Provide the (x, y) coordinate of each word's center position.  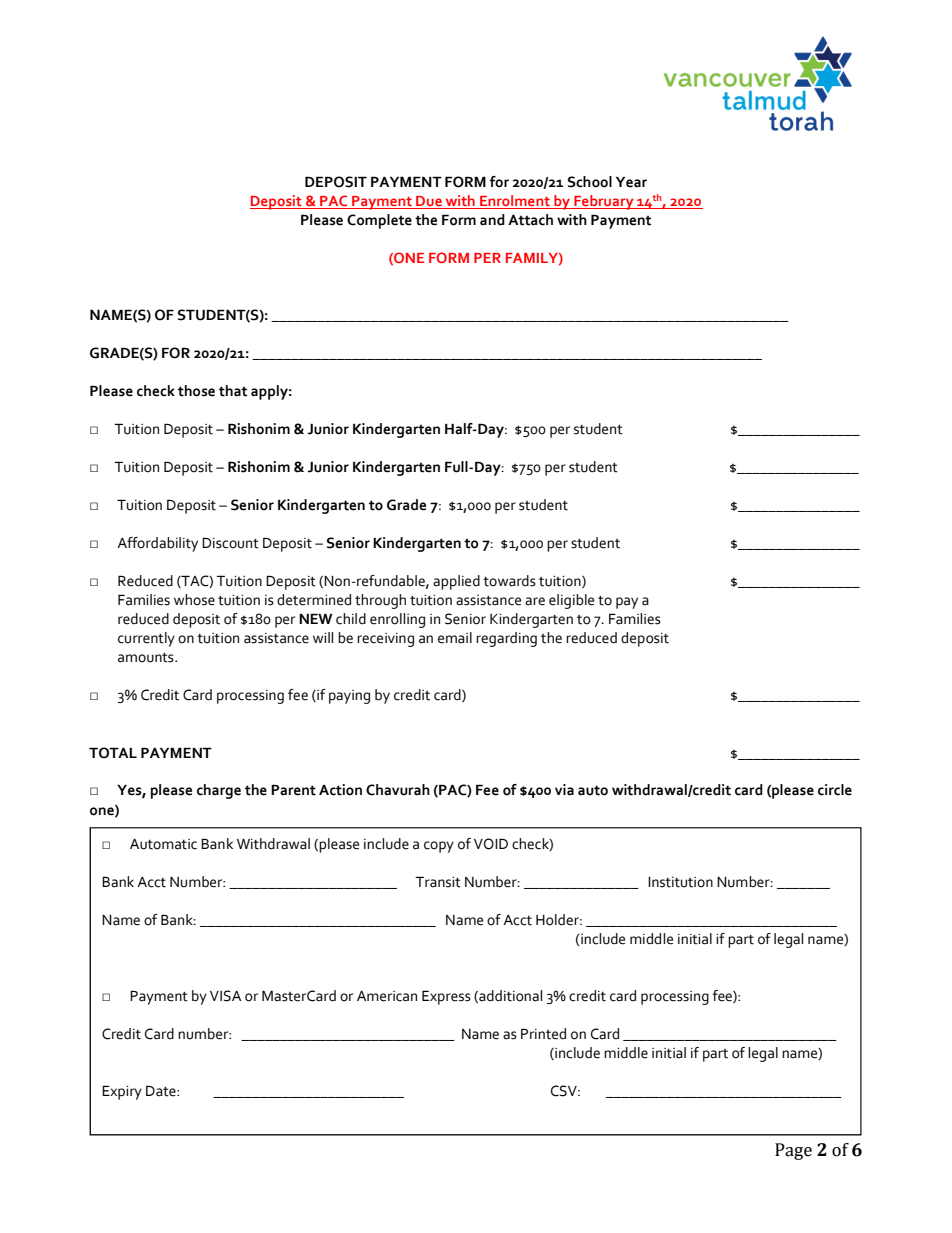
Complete (379, 221)
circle (835, 790)
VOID (491, 844)
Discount (230, 543)
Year (631, 182)
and (492, 220)
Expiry (122, 1092)
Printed (543, 1034)
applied (456, 582)
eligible (571, 601)
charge (219, 791)
